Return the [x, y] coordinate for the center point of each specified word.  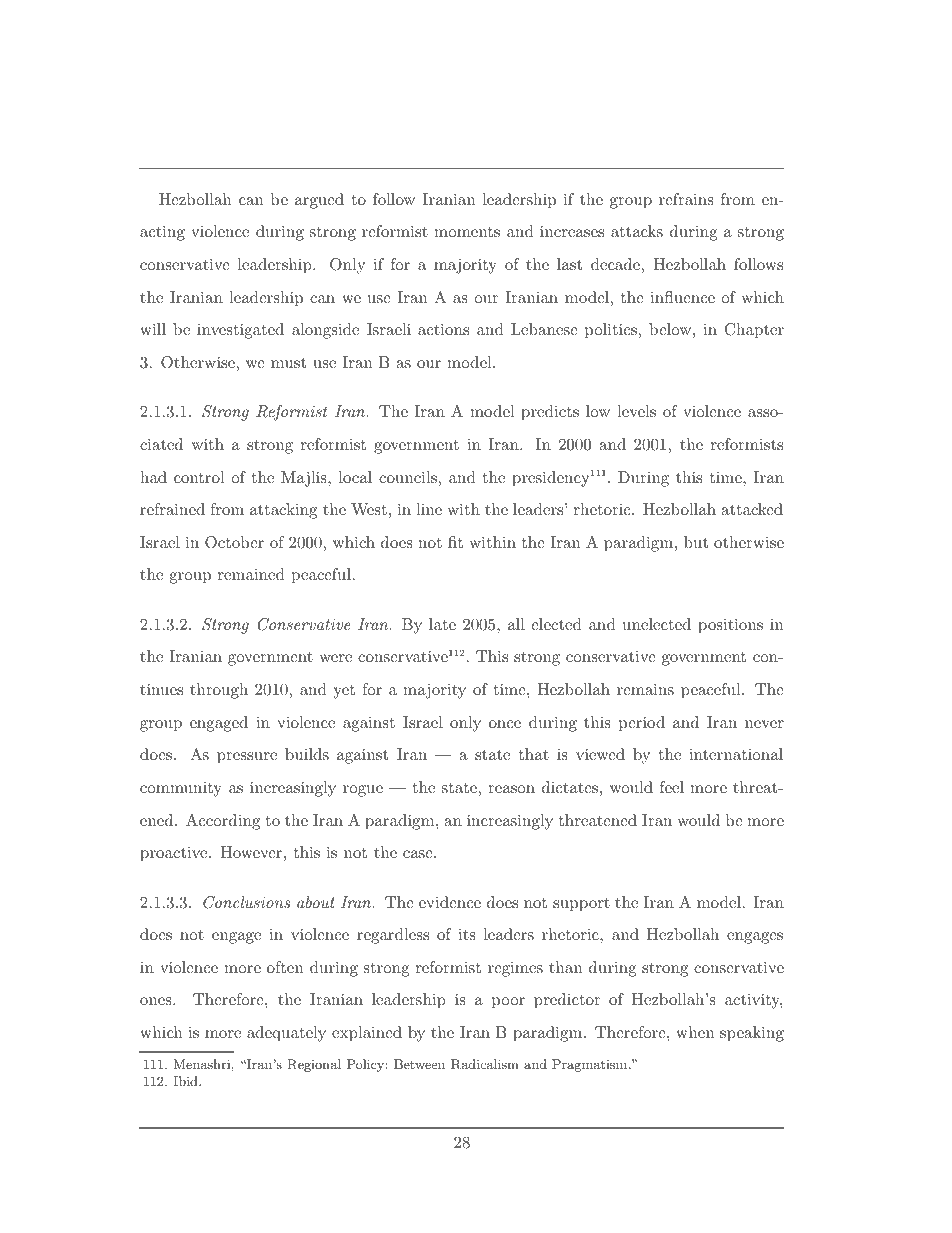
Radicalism [485, 1064]
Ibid [186, 1081]
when [695, 1032]
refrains [686, 199]
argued [319, 201]
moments [467, 232]
